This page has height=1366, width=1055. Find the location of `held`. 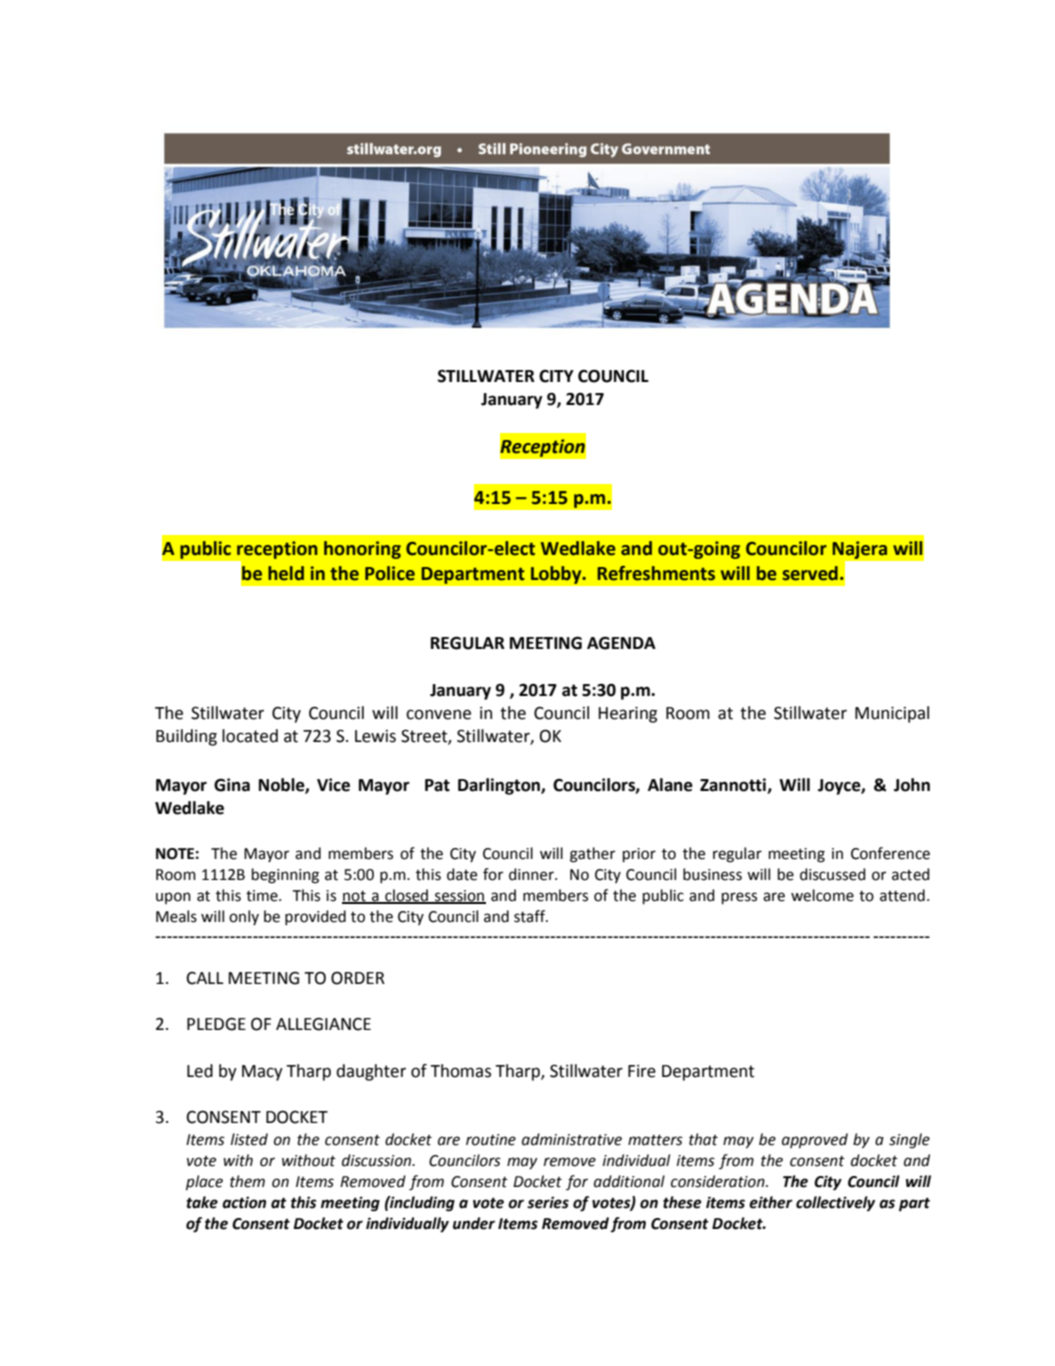

held is located at coordinates (286, 573).
